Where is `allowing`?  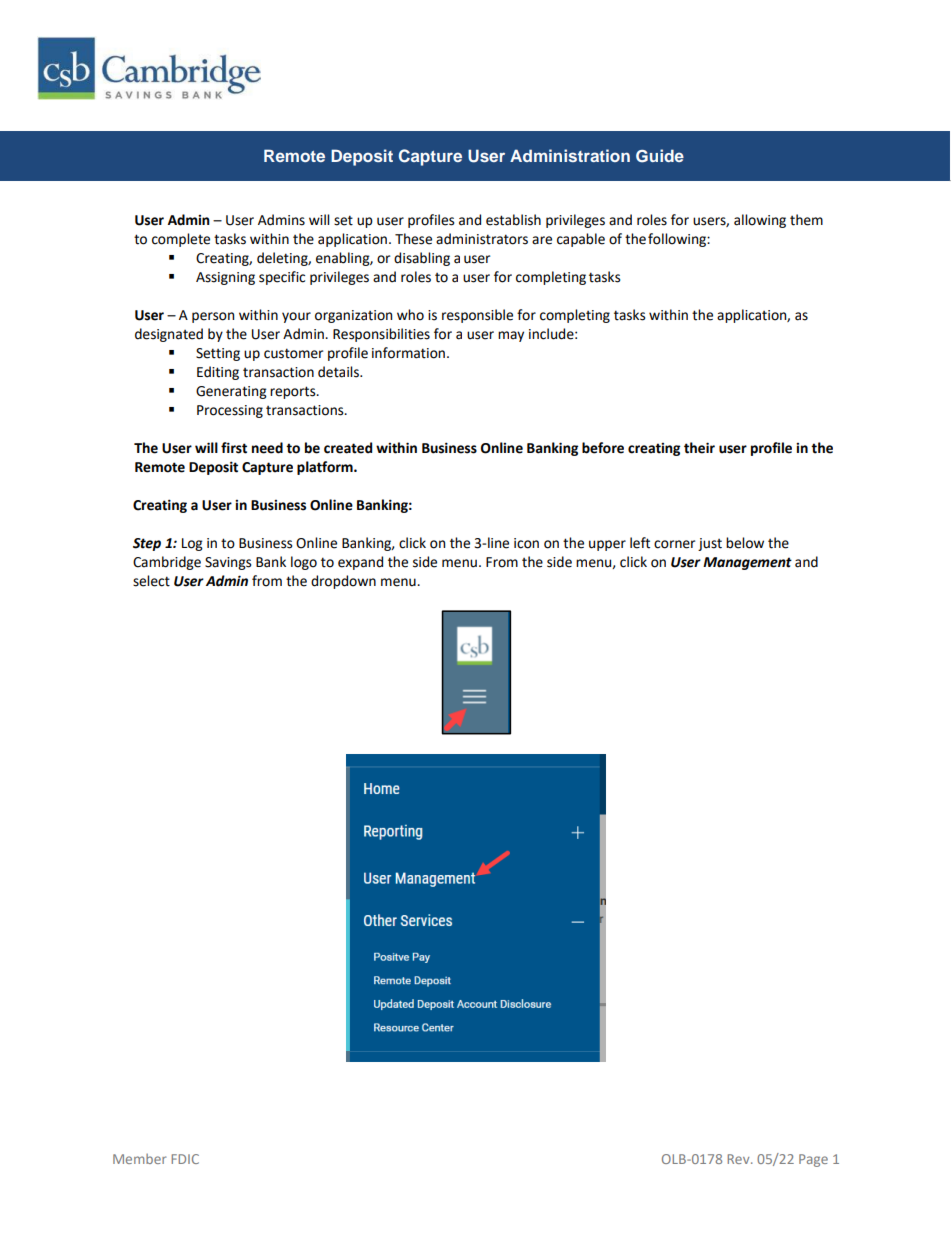
allowing is located at coordinates (760, 221).
